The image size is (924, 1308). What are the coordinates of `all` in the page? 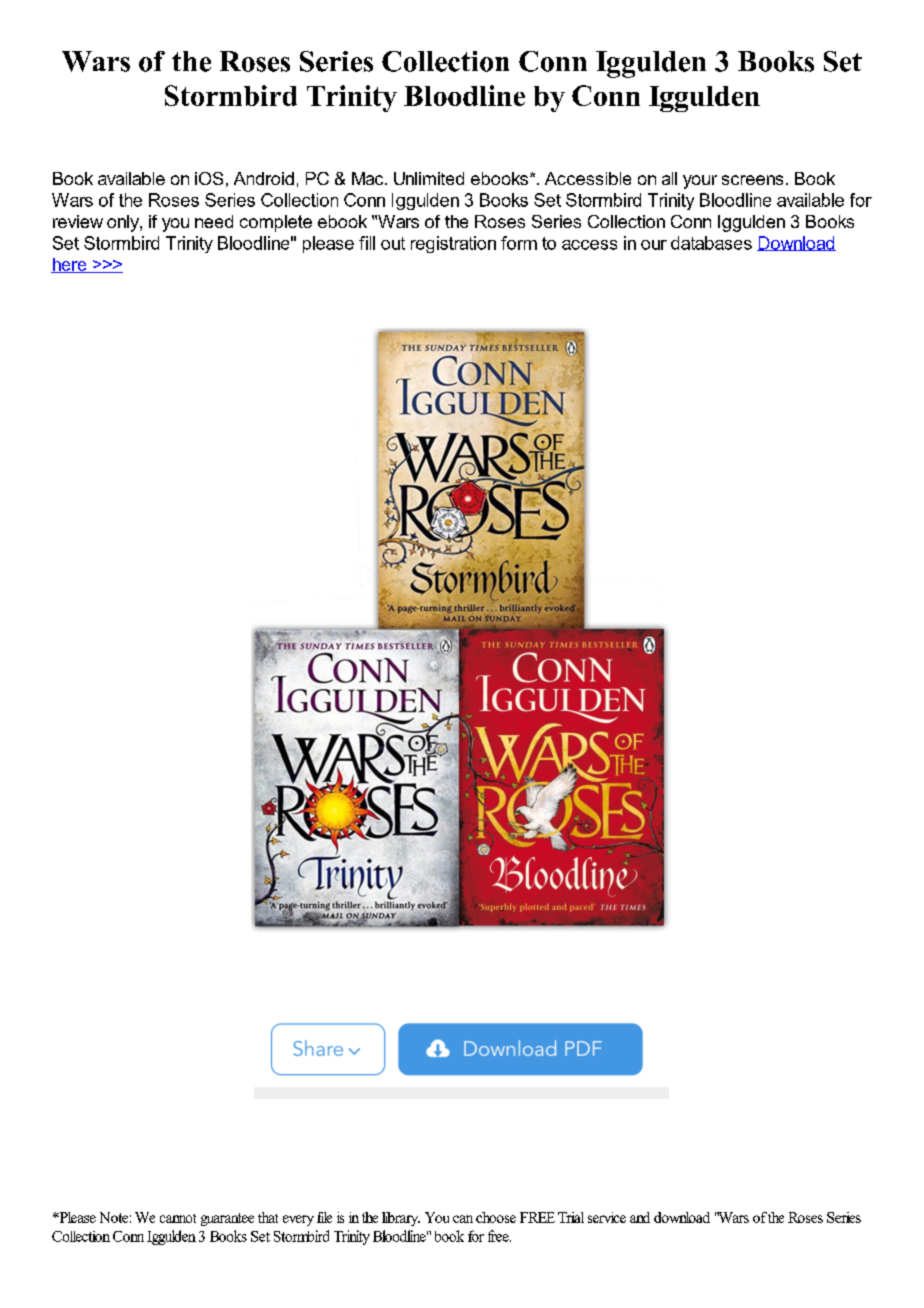 It's located at (669, 178).
